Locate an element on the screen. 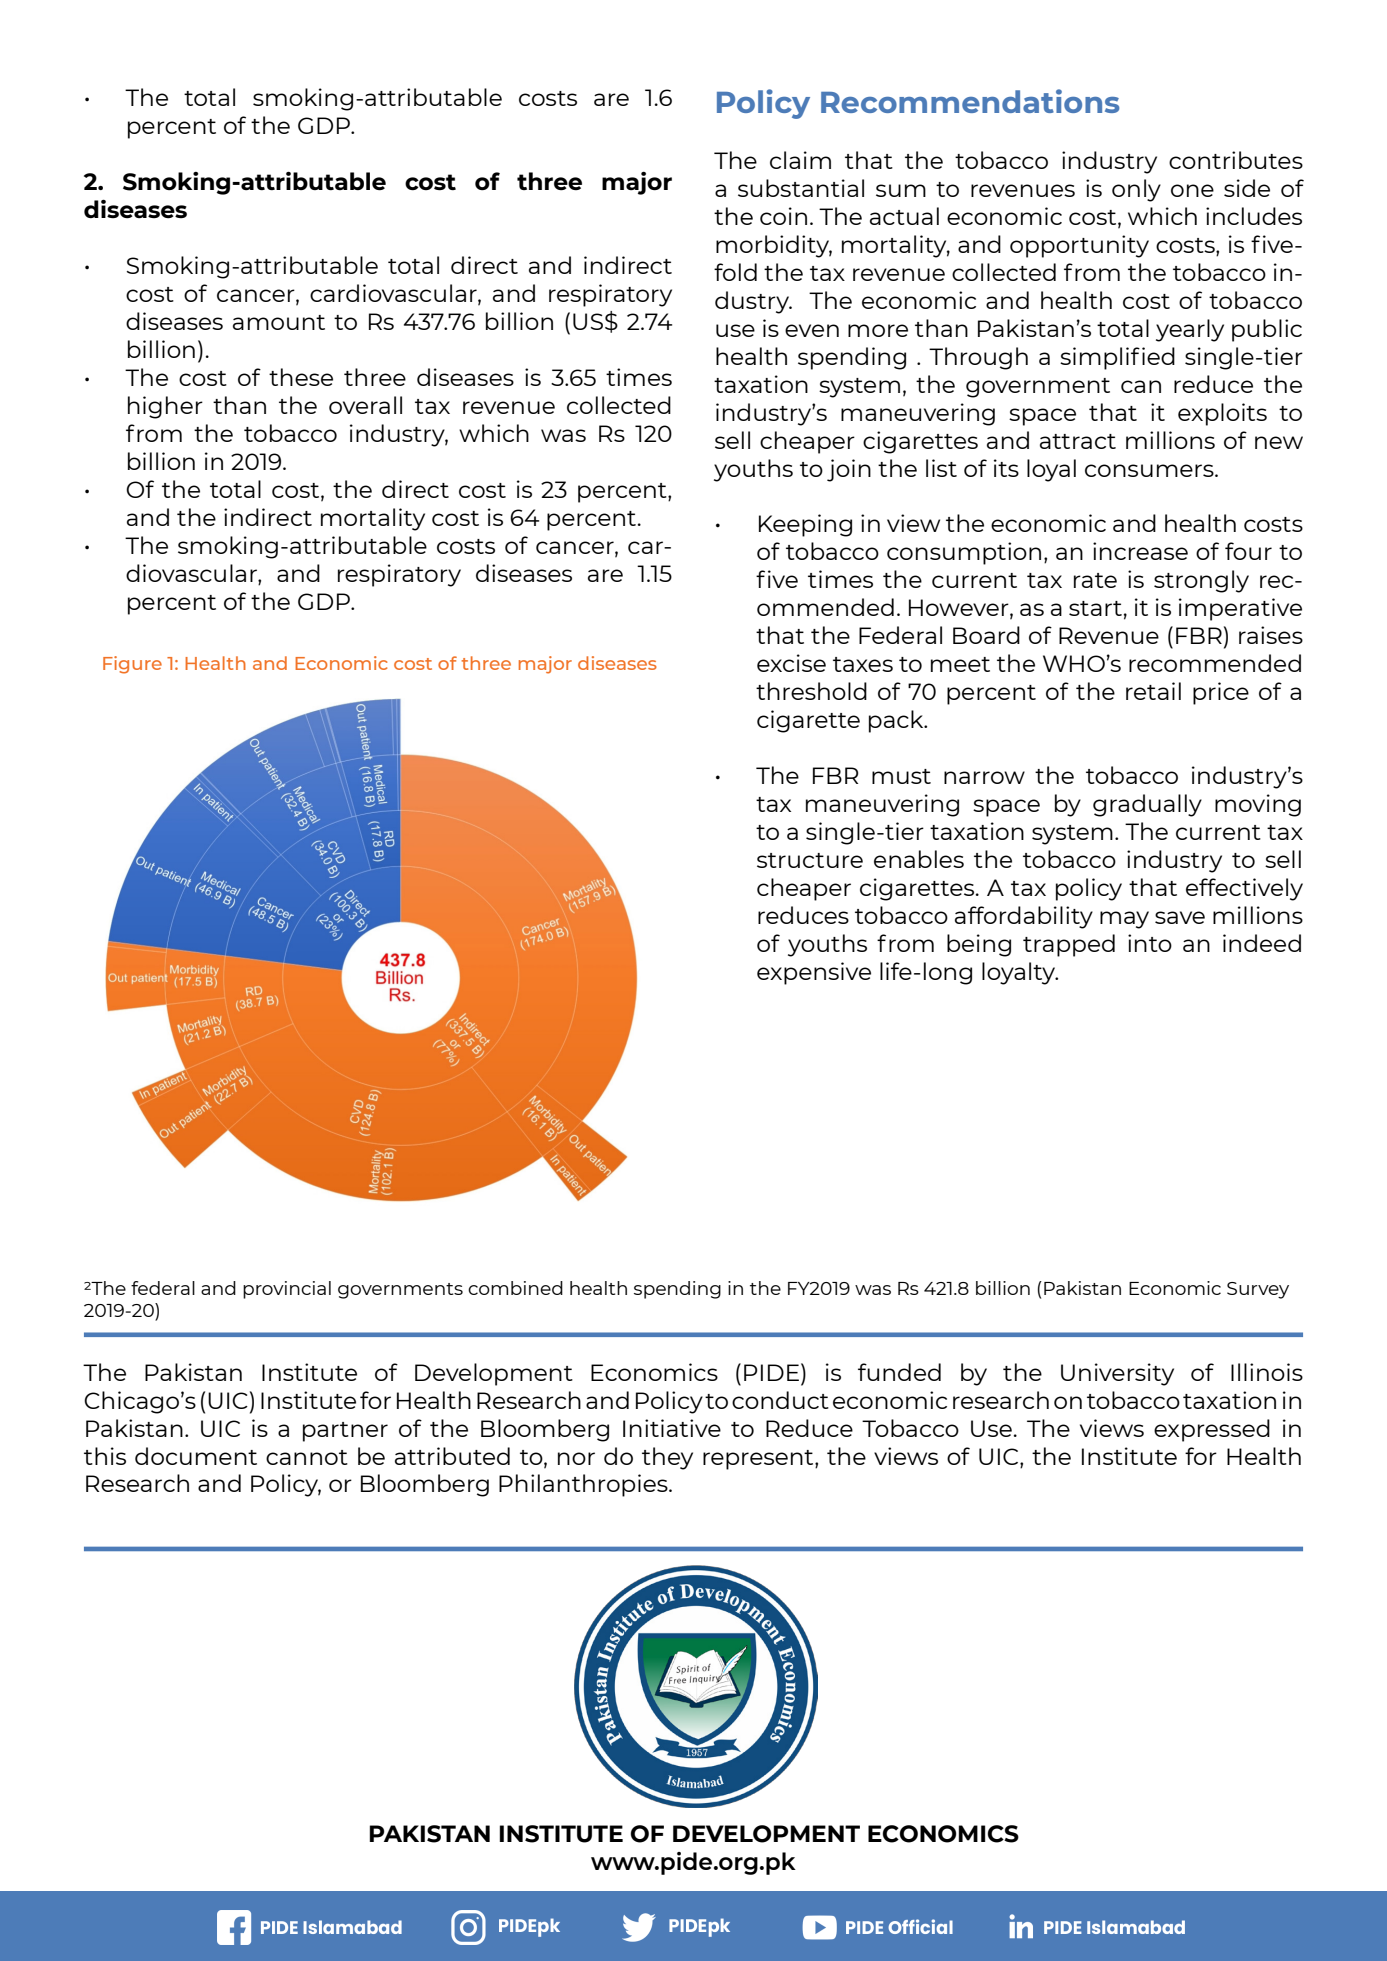 This screenshot has width=1387, height=1961. expensive is located at coordinates (814, 973).
